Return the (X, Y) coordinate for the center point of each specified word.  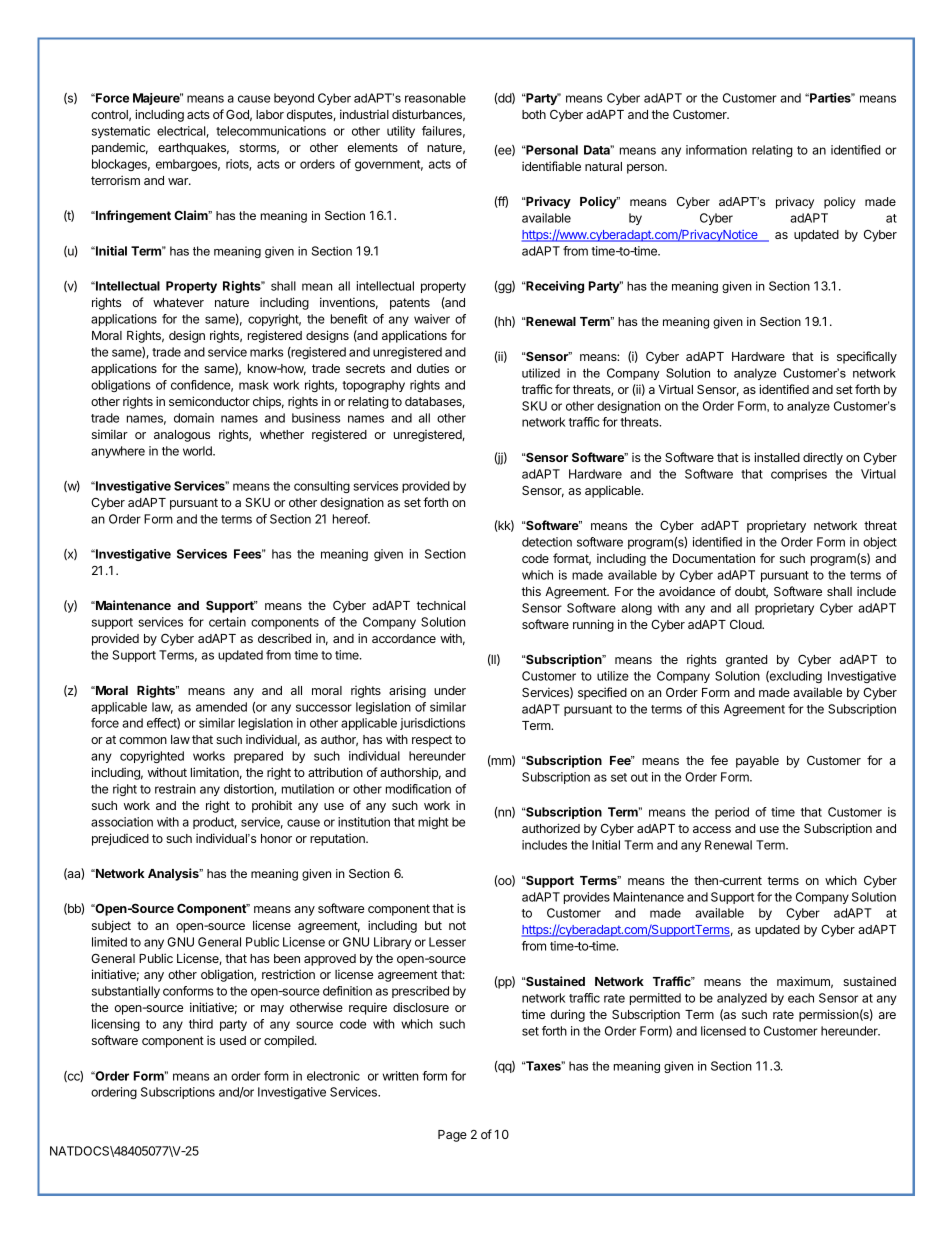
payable (757, 762)
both (534, 114)
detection (547, 542)
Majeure (157, 99)
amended (221, 707)
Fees (249, 554)
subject (111, 926)
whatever (178, 302)
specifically (867, 357)
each (801, 998)
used (233, 1040)
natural (603, 166)
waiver (432, 319)
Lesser (447, 942)
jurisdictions (432, 724)
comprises (799, 475)
